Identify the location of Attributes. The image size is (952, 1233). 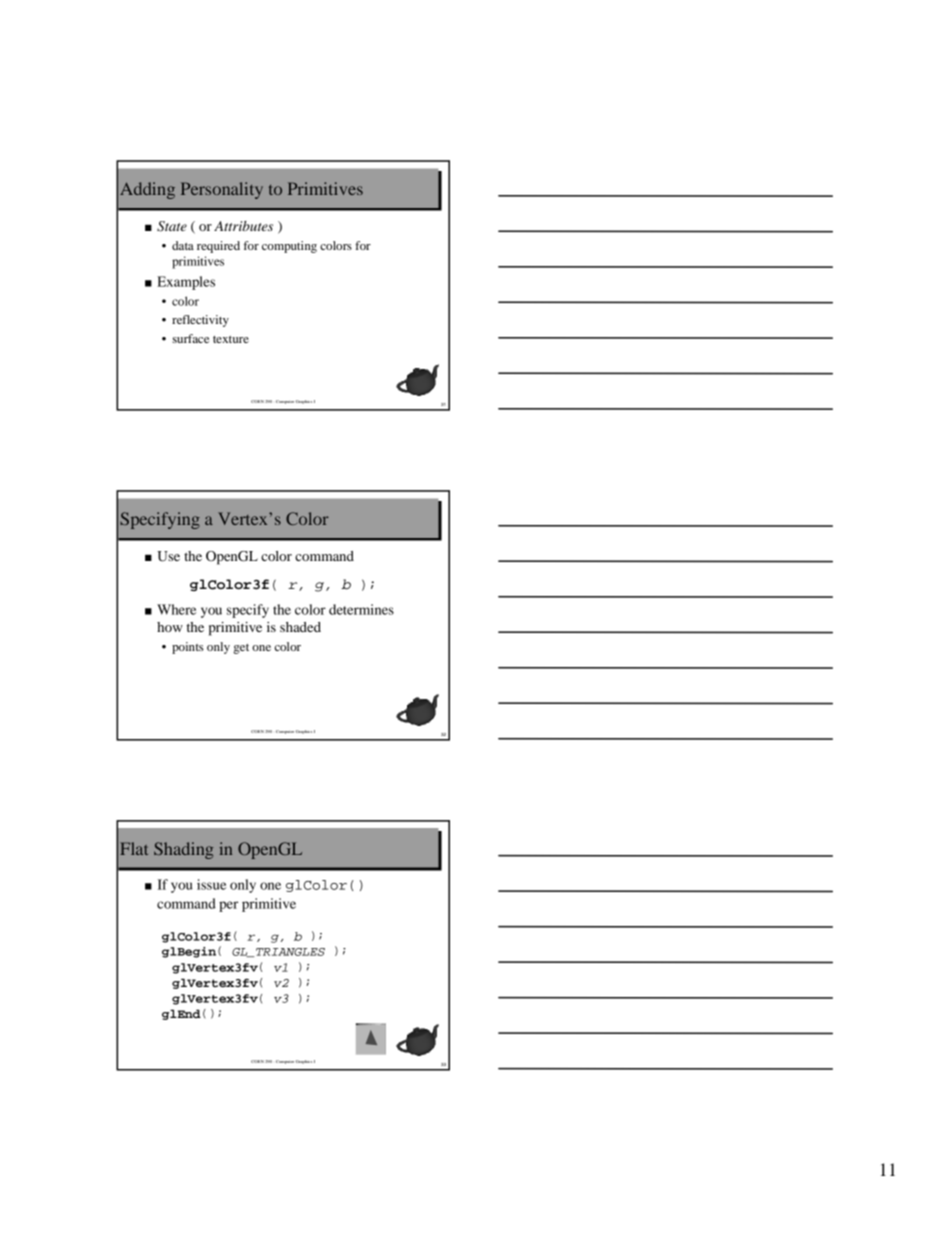
(243, 226).
